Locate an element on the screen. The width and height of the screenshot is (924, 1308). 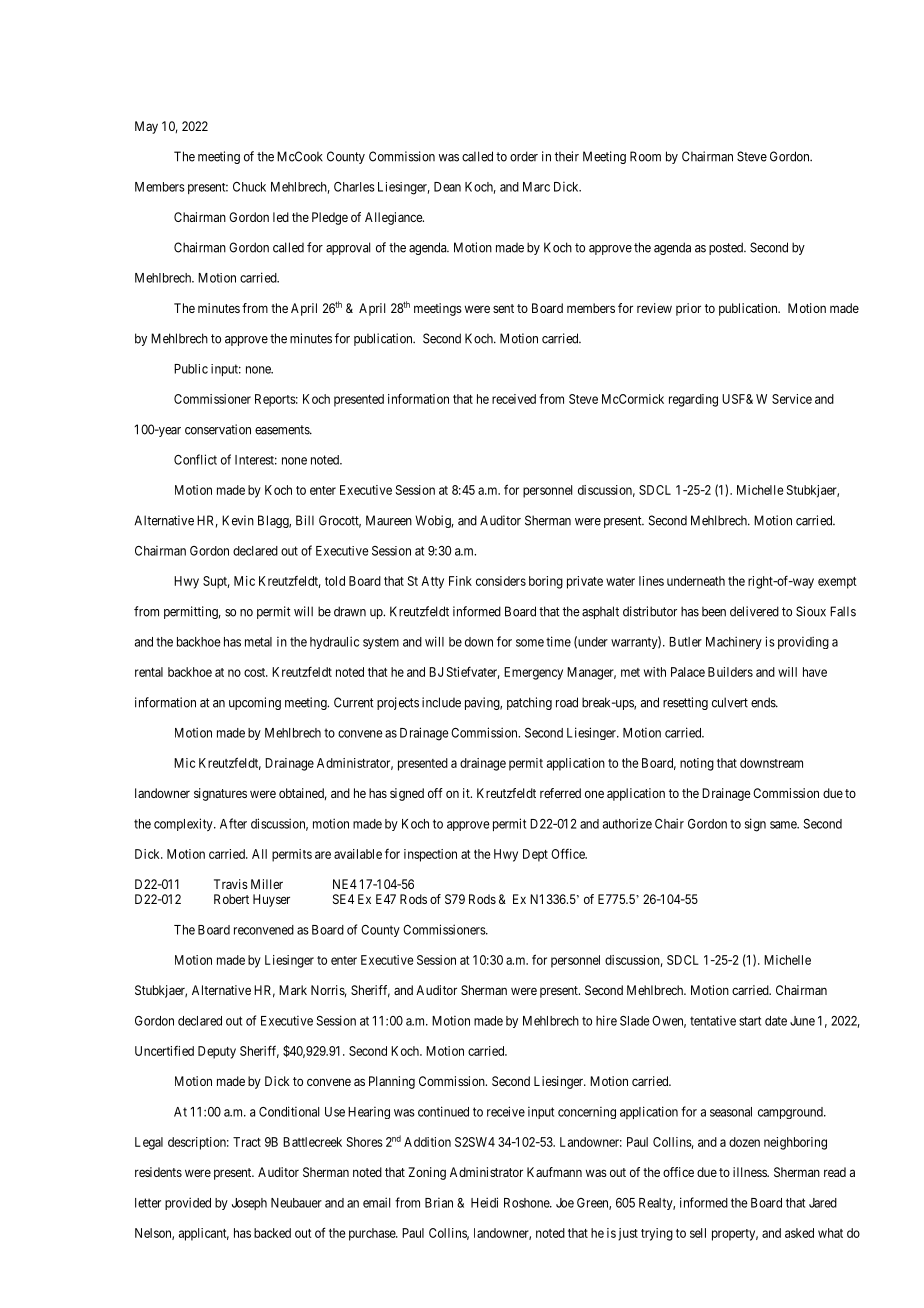
Heidi is located at coordinates (484, 1202).
